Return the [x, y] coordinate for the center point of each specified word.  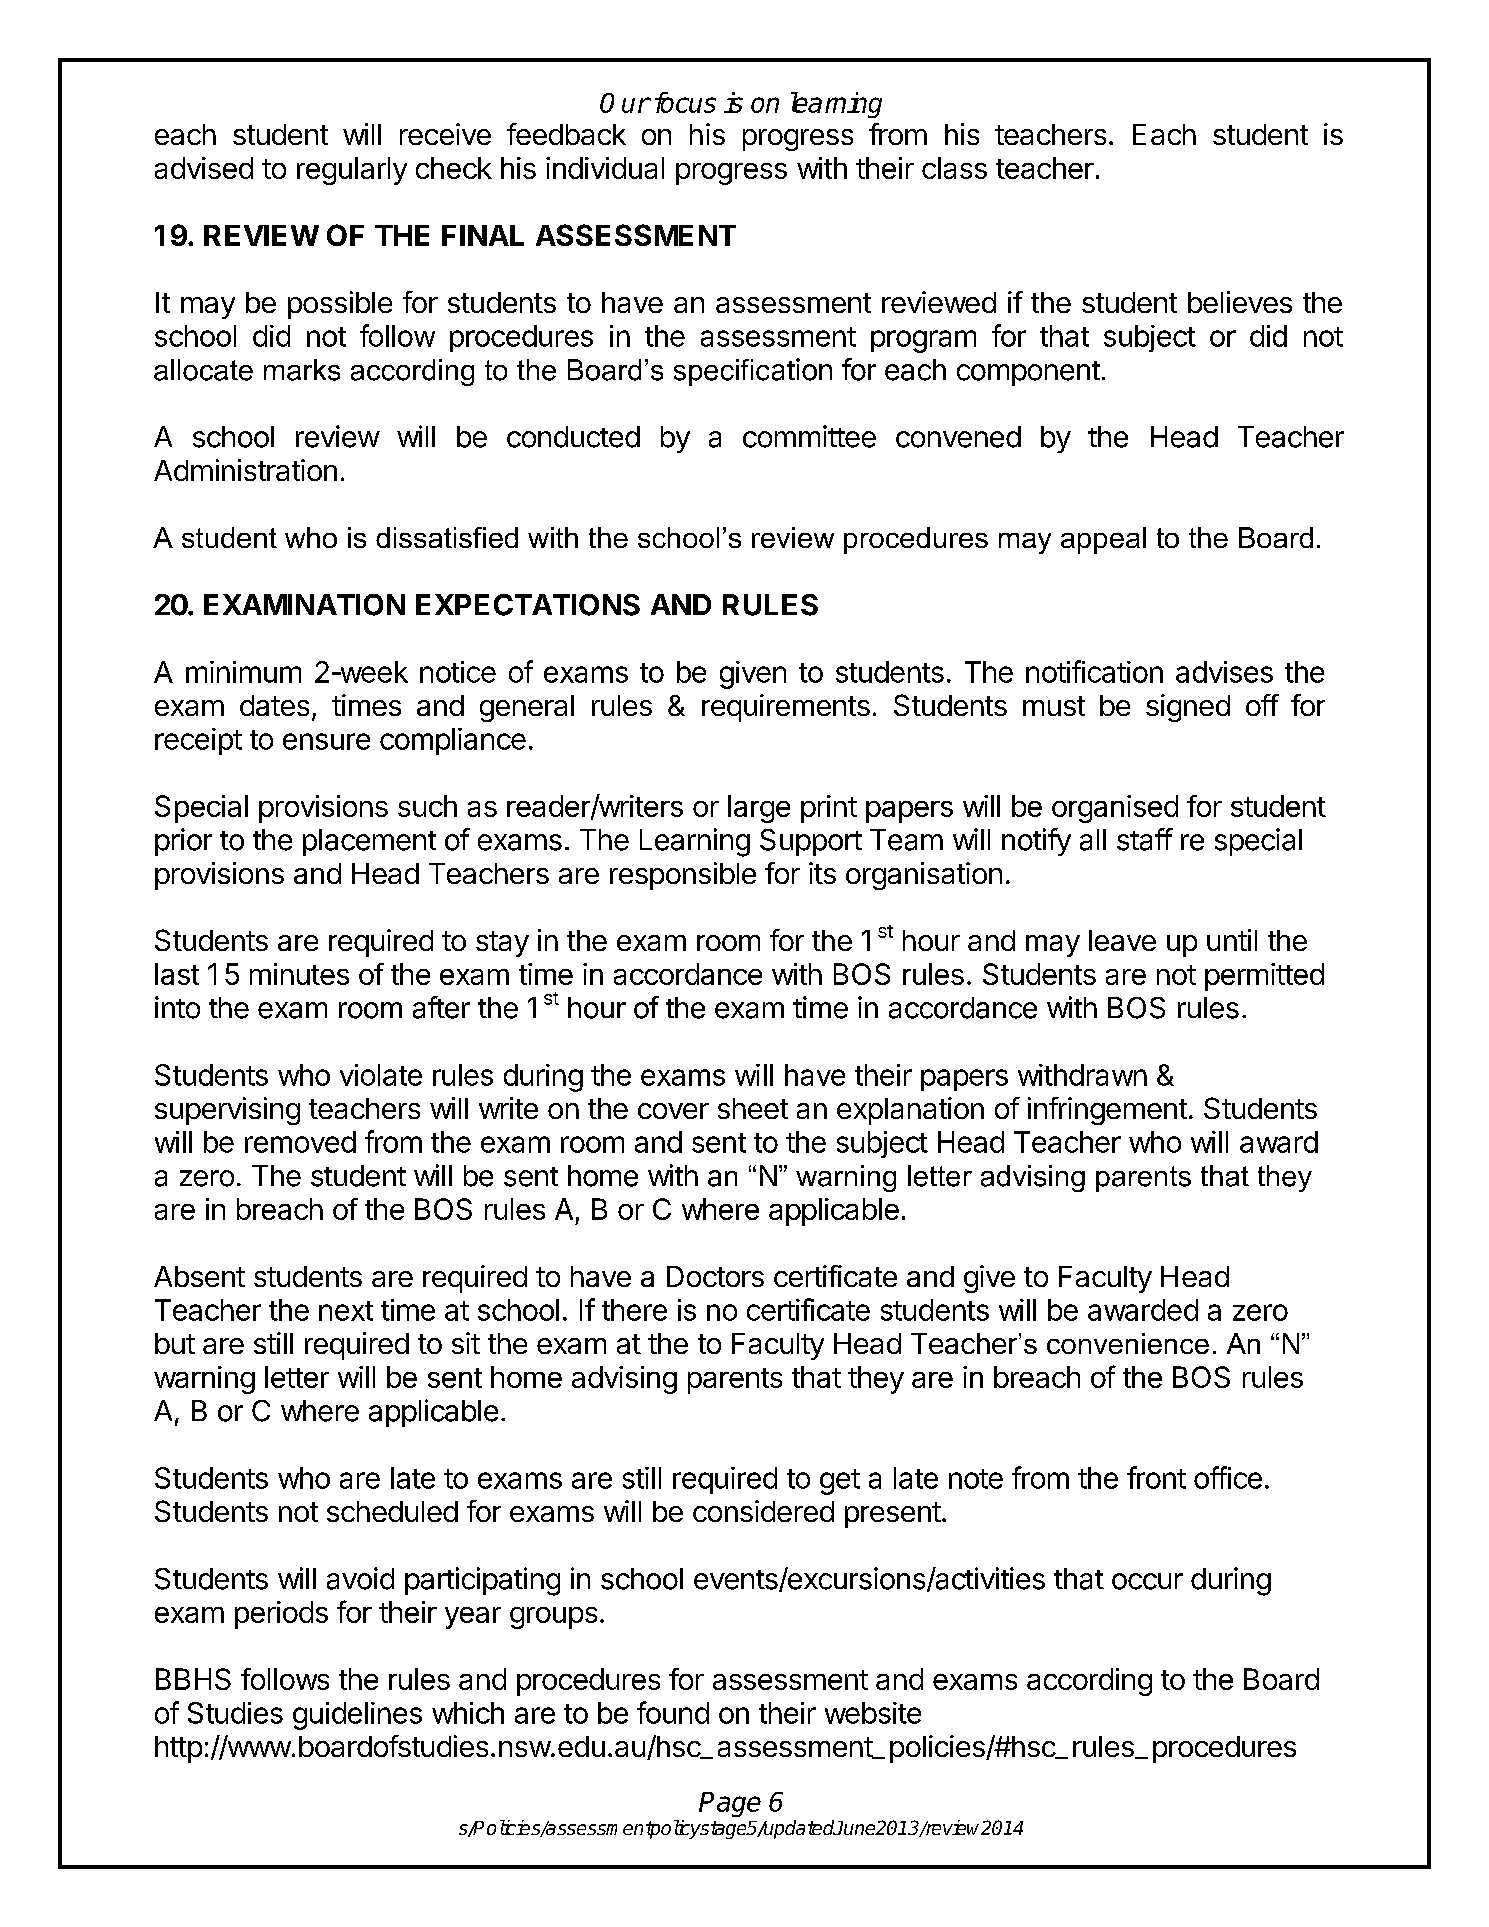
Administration [245, 470]
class [954, 168]
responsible [683, 876]
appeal [1103, 540]
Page [730, 1804]
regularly [352, 171]
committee [809, 436]
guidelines [357, 1716]
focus [685, 102]
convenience [1128, 1343]
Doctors [715, 1276]
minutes [299, 974]
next [346, 1311]
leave [1122, 940]
